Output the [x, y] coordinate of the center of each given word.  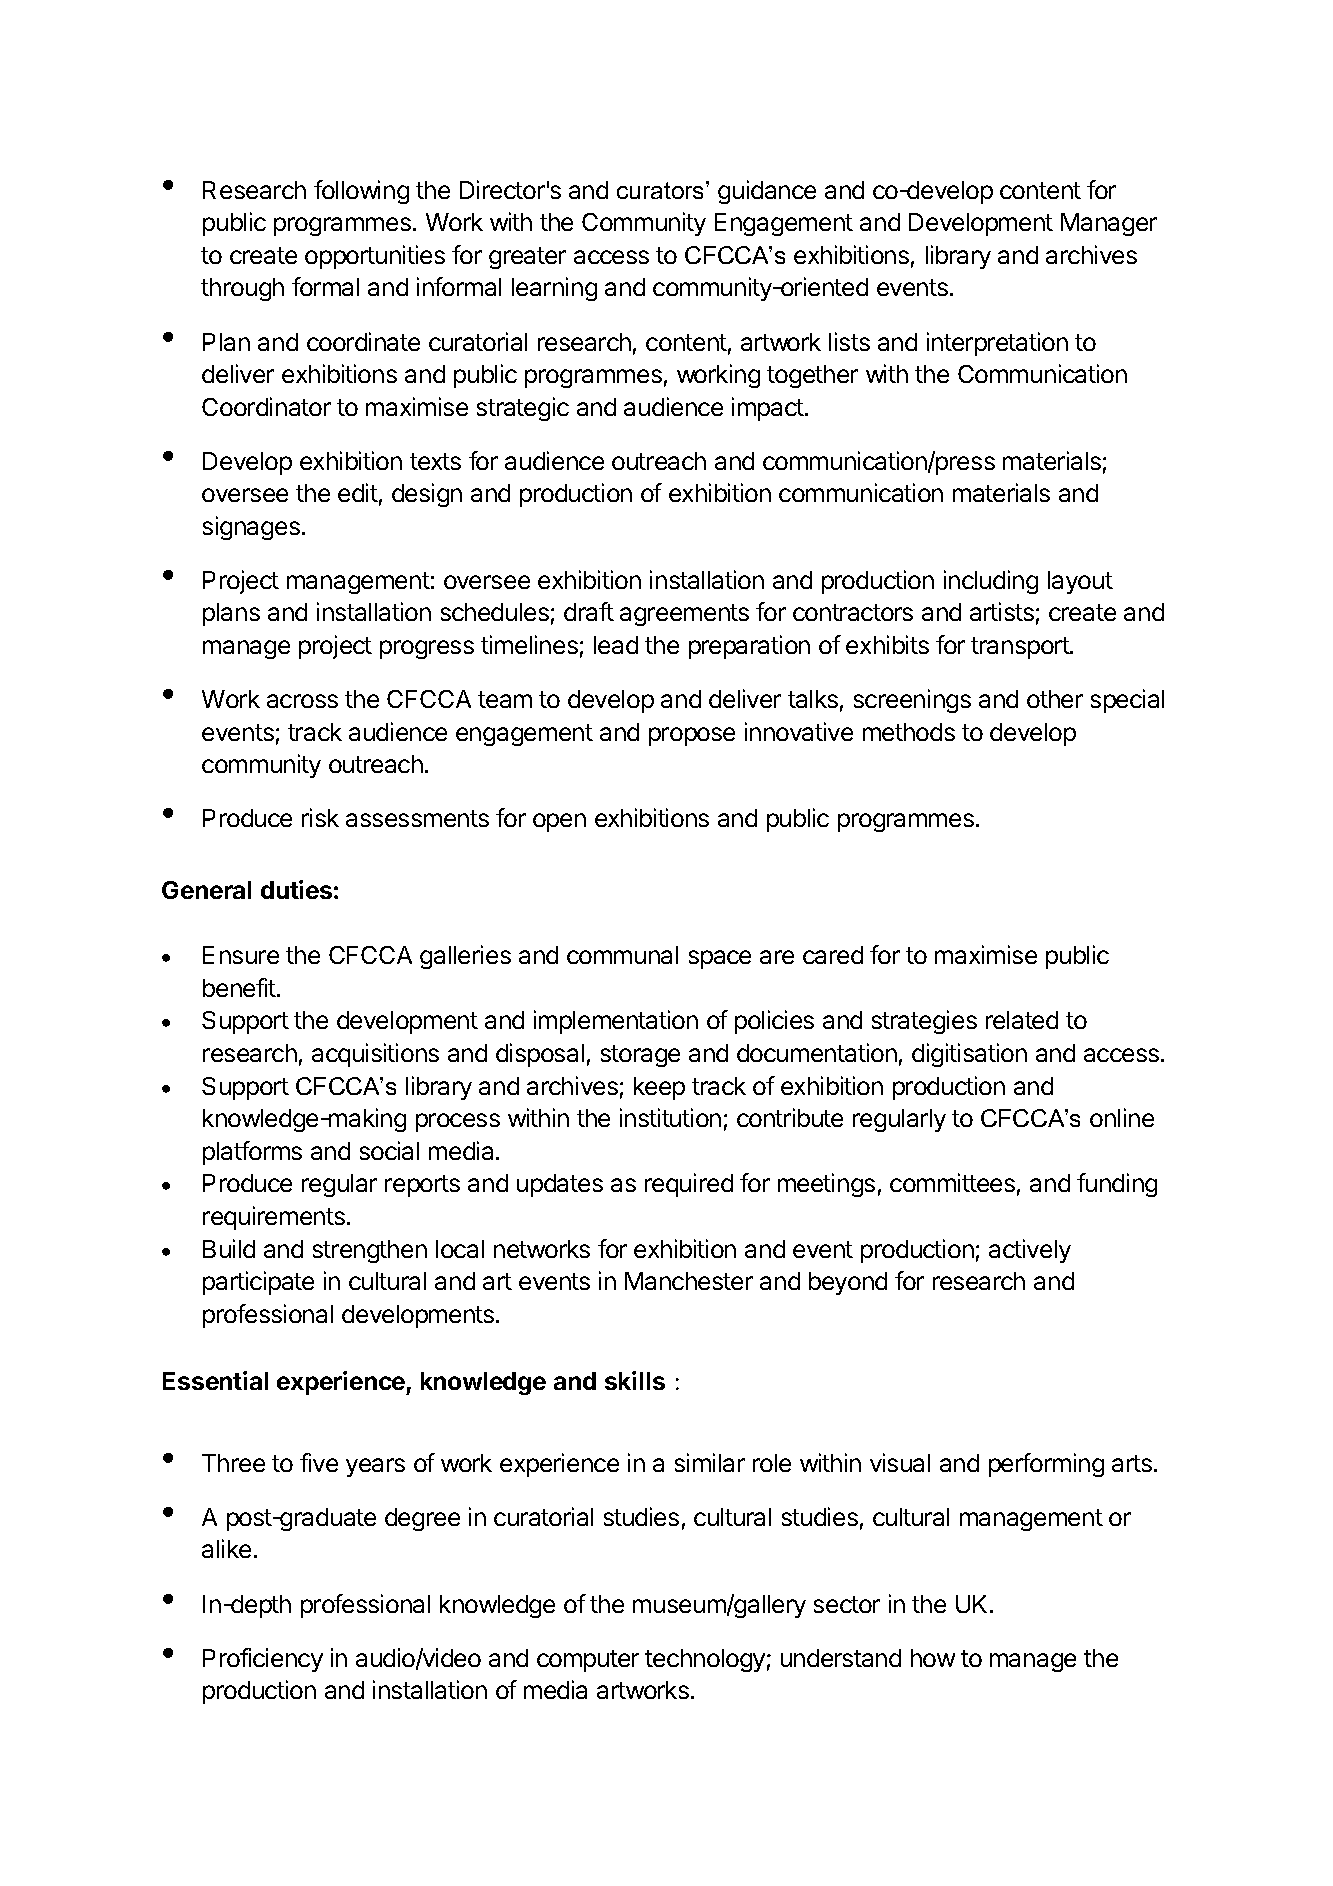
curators [662, 190]
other [1055, 699]
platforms [252, 1153]
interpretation [997, 344]
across [302, 701]
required [689, 1185]
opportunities [375, 257]
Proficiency [263, 1660]
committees [952, 1182]
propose [692, 736]
